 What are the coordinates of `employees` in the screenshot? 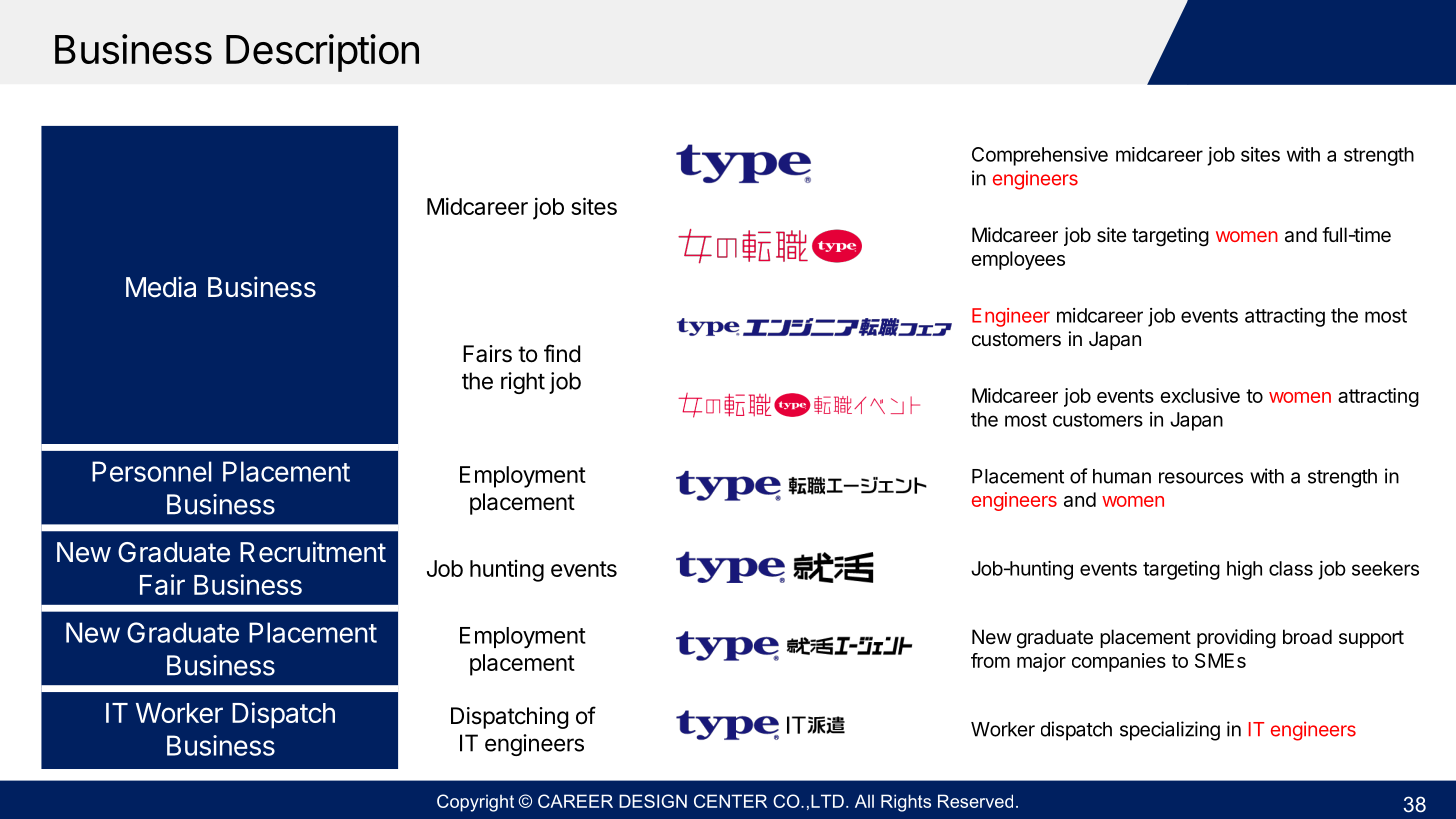 It's located at (1018, 260).
